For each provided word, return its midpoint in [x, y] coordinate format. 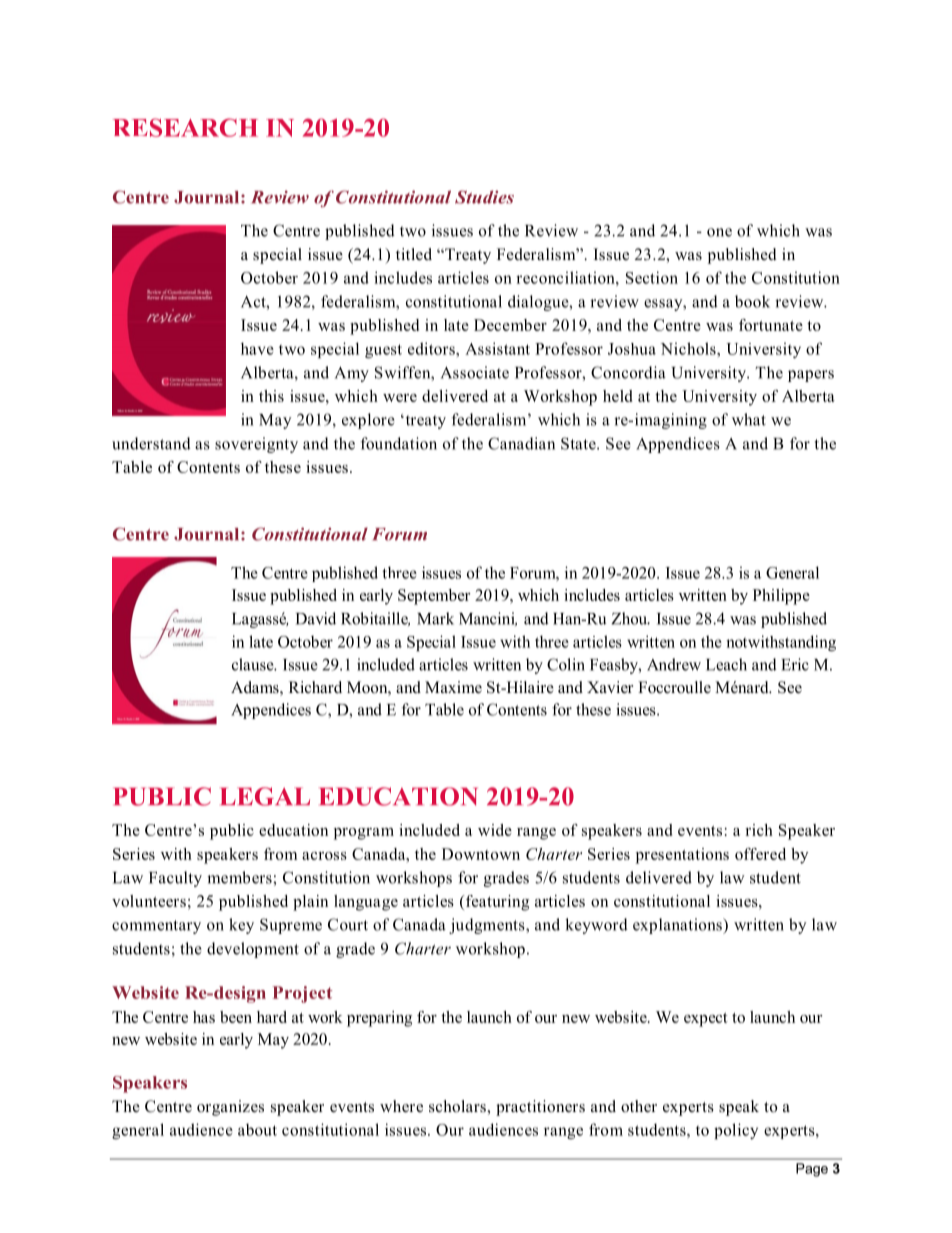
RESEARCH [185, 127]
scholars [458, 1106]
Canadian [521, 443]
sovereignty [256, 445]
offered [760, 854]
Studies [484, 197]
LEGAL [265, 796]
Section [652, 277]
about [257, 1129]
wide [495, 830]
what [749, 419]
